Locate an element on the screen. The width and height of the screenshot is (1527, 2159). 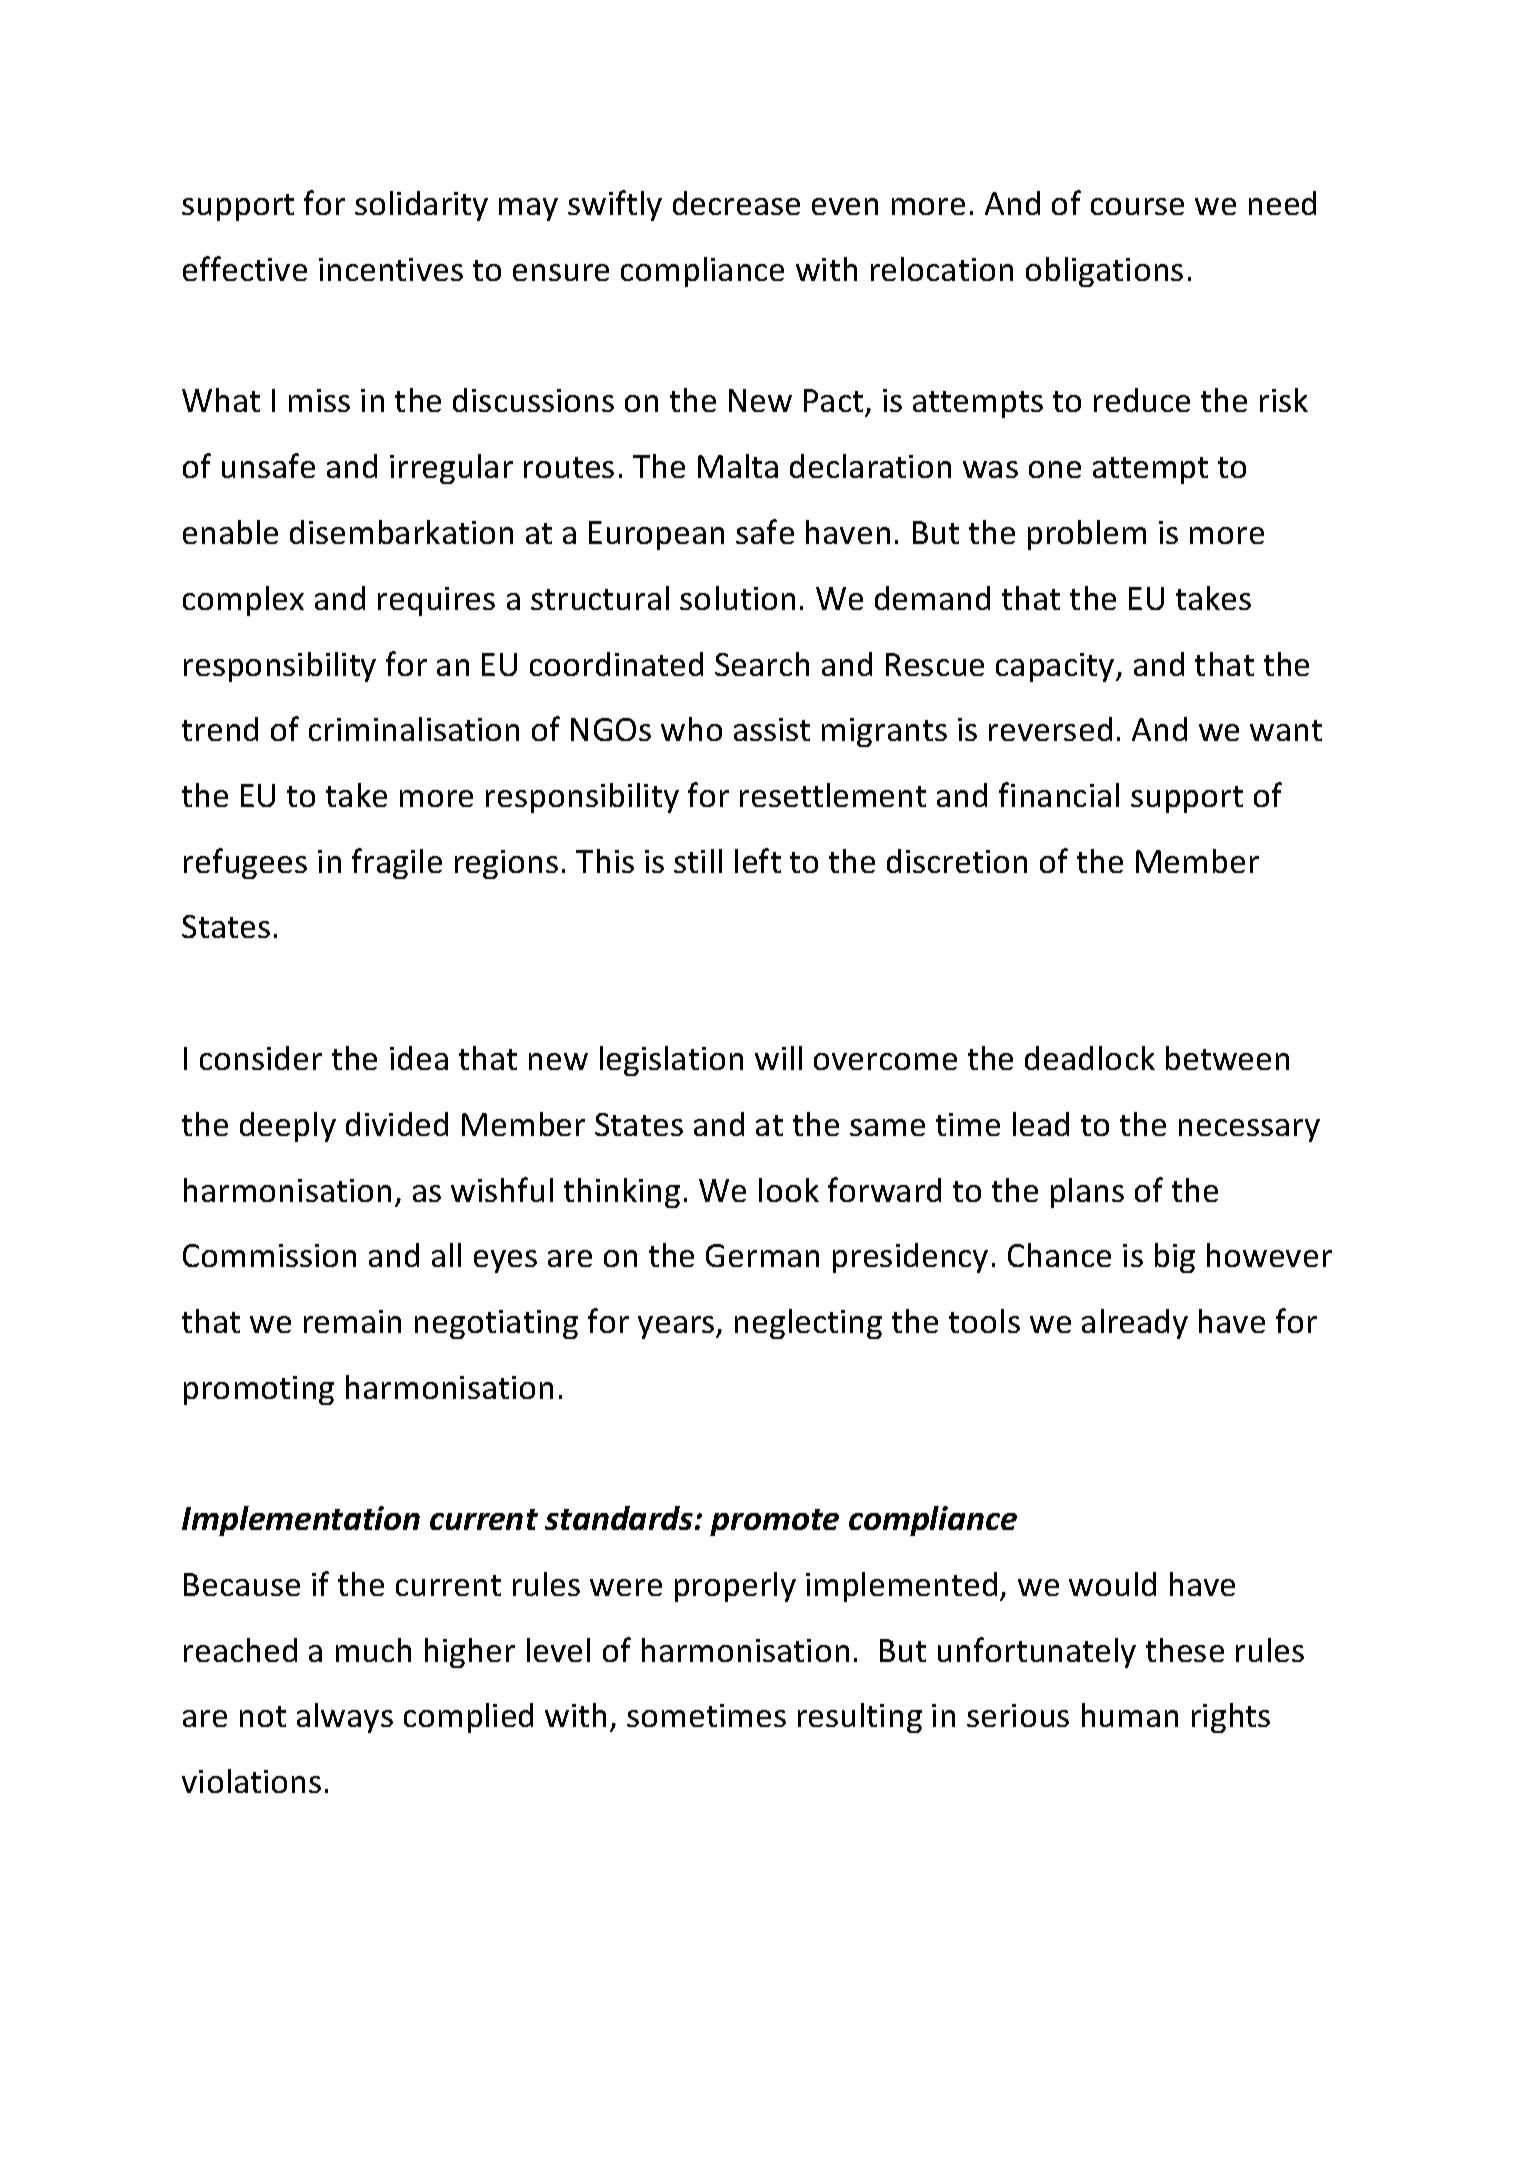
requires is located at coordinates (436, 601).
